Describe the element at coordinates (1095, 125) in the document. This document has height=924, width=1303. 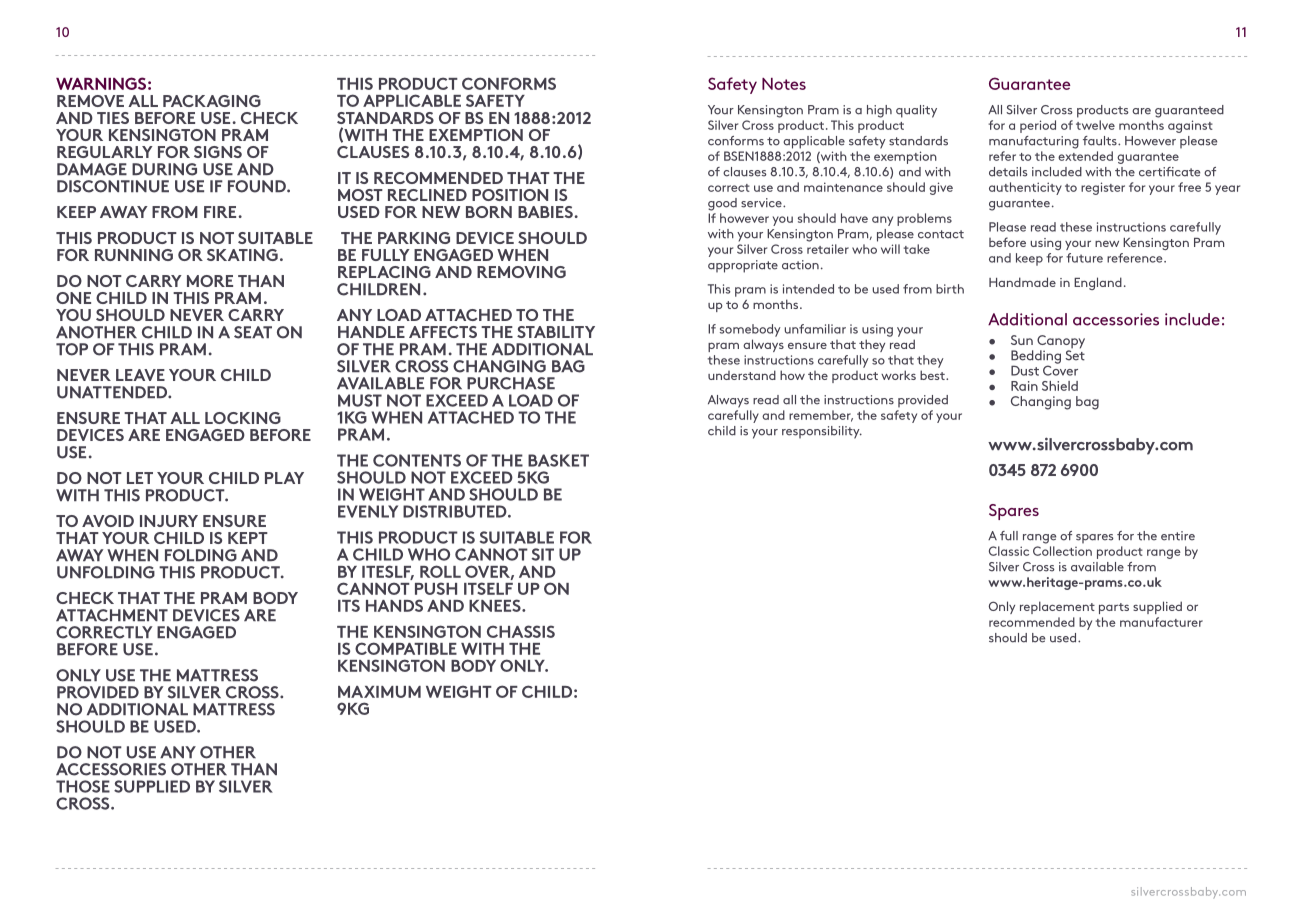
I see `twelve` at that location.
